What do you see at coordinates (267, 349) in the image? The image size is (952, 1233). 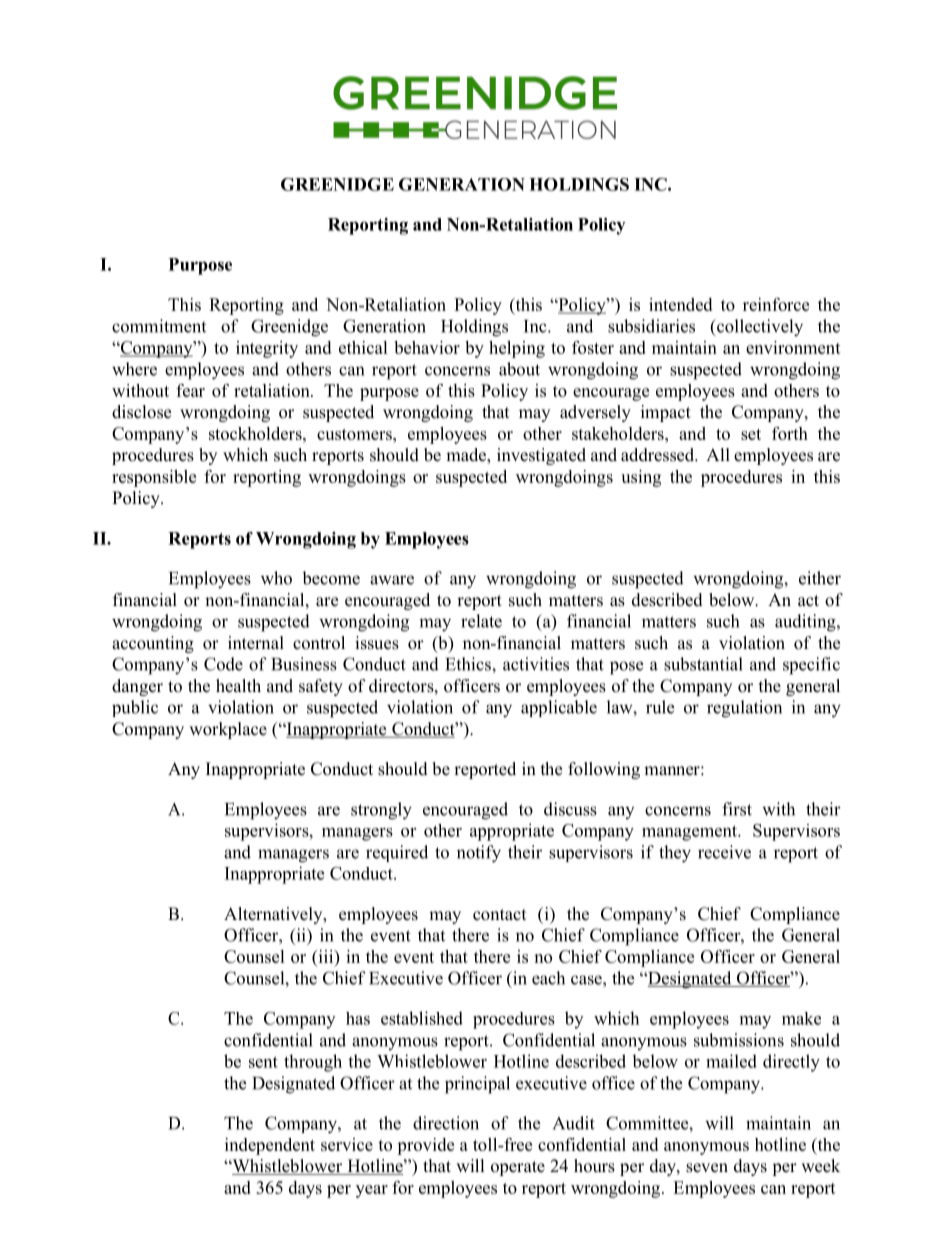 I see `integrity` at bounding box center [267, 349].
